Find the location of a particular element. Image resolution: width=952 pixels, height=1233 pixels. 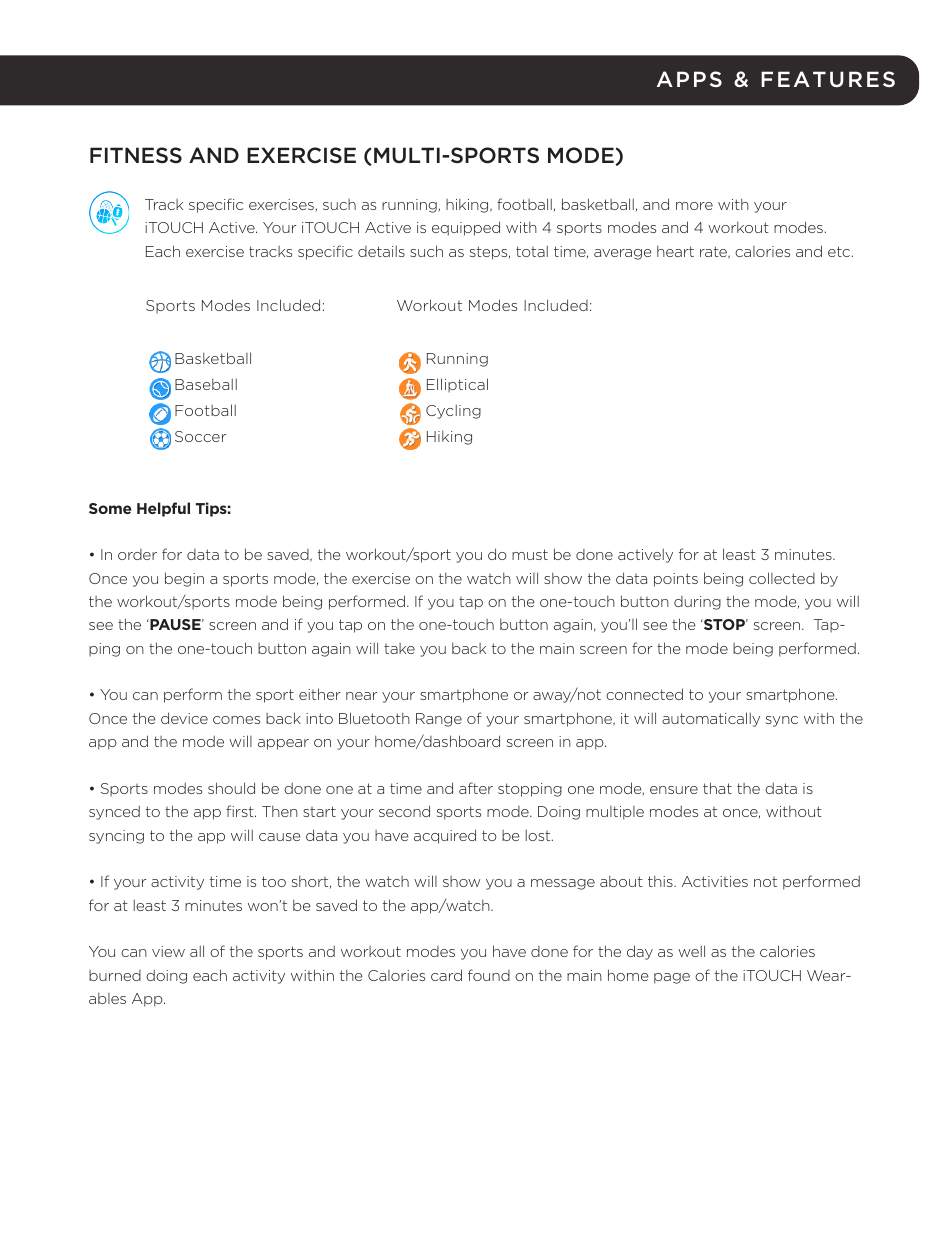

more is located at coordinates (694, 206).
